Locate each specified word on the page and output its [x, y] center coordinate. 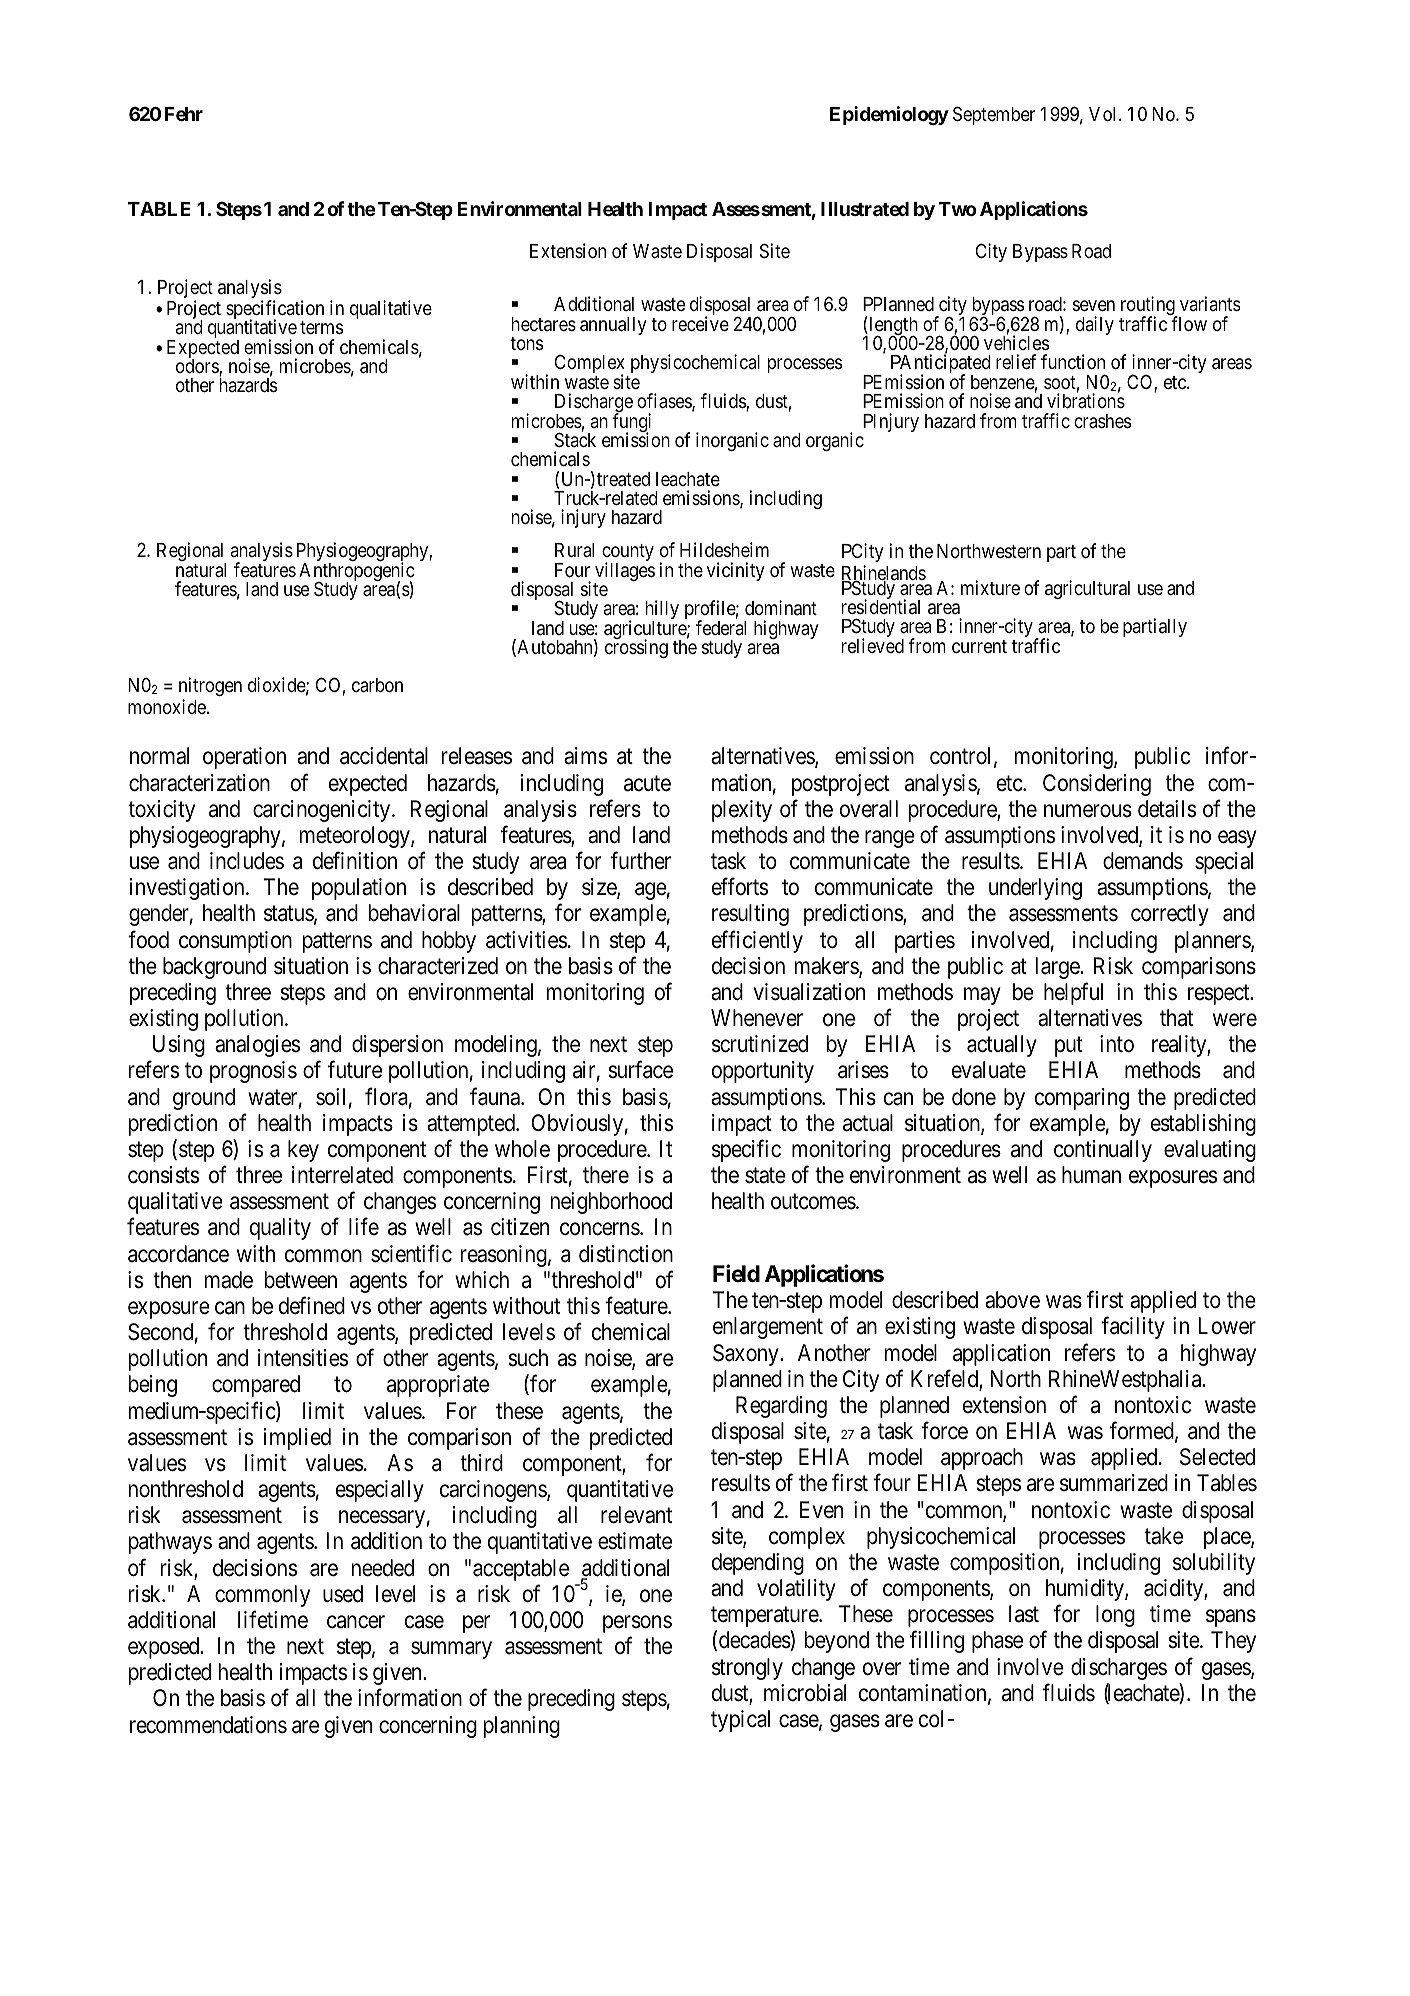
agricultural [1087, 589]
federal [721, 627]
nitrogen [210, 686]
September [994, 115]
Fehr [184, 114]
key [303, 1151]
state [765, 1176]
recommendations [208, 1725]
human [1091, 1175]
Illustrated [865, 209]
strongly [747, 1669]
